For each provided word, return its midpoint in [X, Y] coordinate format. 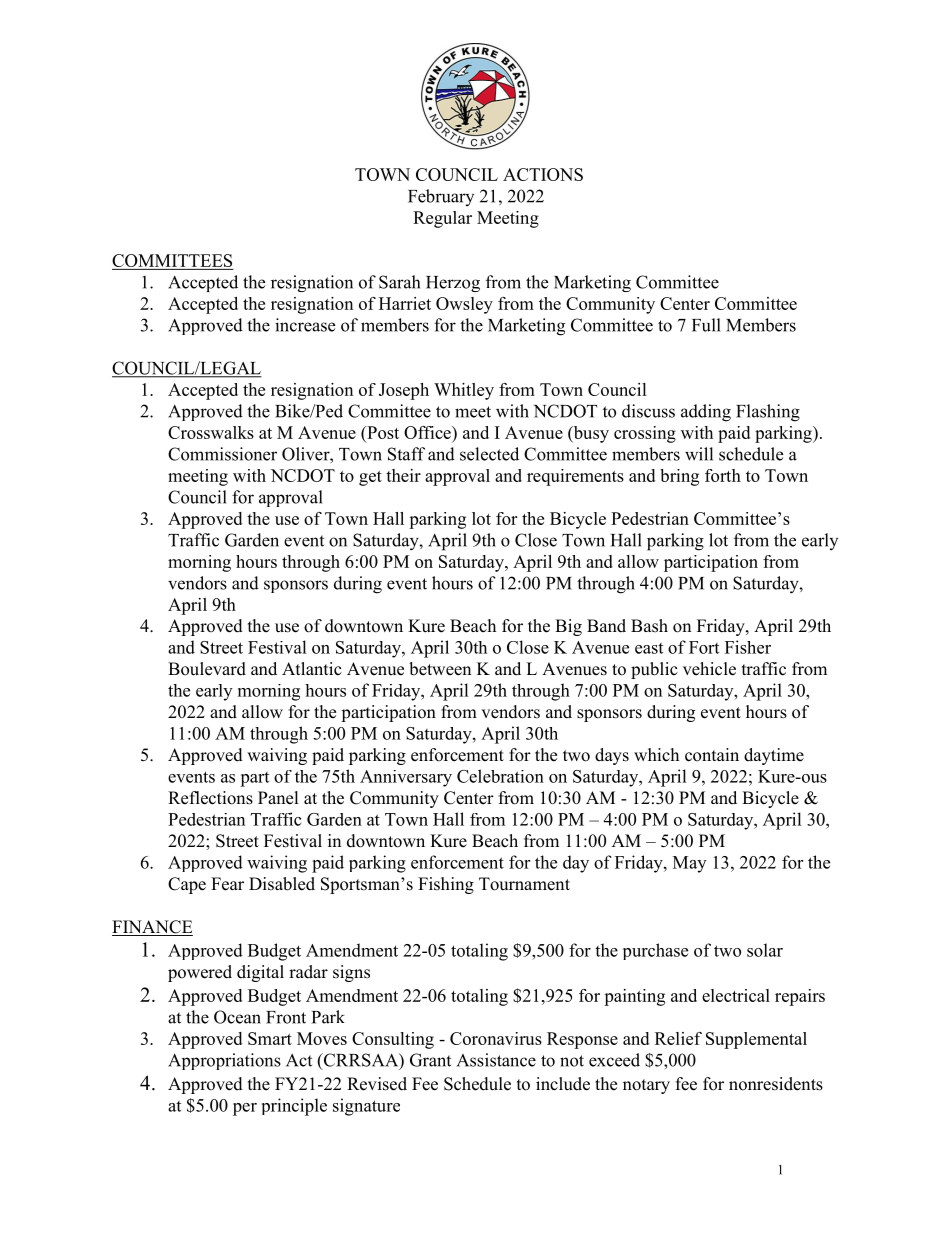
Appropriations [224, 1061]
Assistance [496, 1060]
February [441, 197]
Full [706, 325]
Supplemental [756, 1040]
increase [305, 325]
